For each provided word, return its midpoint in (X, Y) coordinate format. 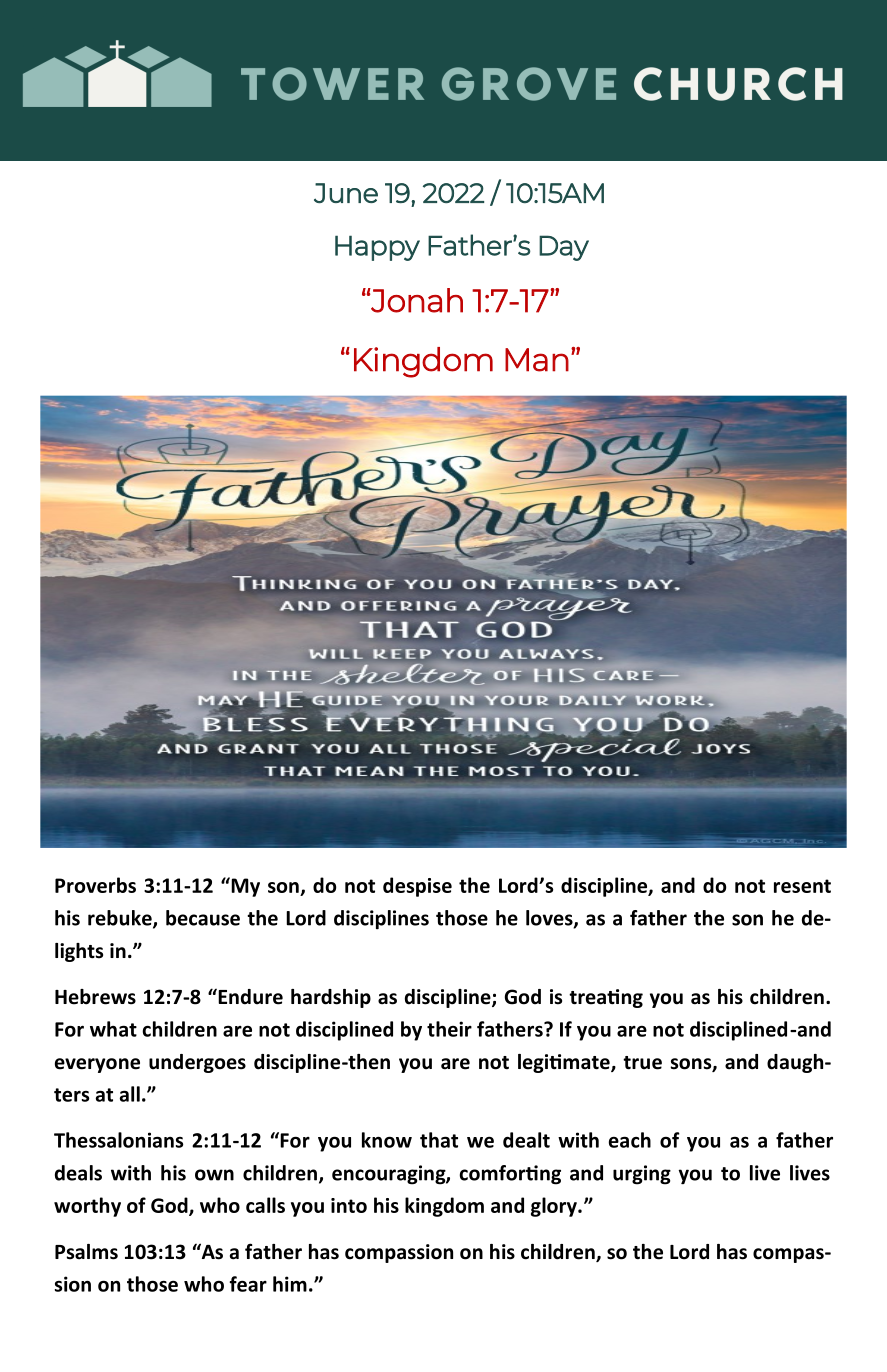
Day (564, 248)
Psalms (86, 1252)
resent (802, 886)
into (349, 1205)
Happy (377, 248)
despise (417, 887)
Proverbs (95, 885)
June (346, 193)
